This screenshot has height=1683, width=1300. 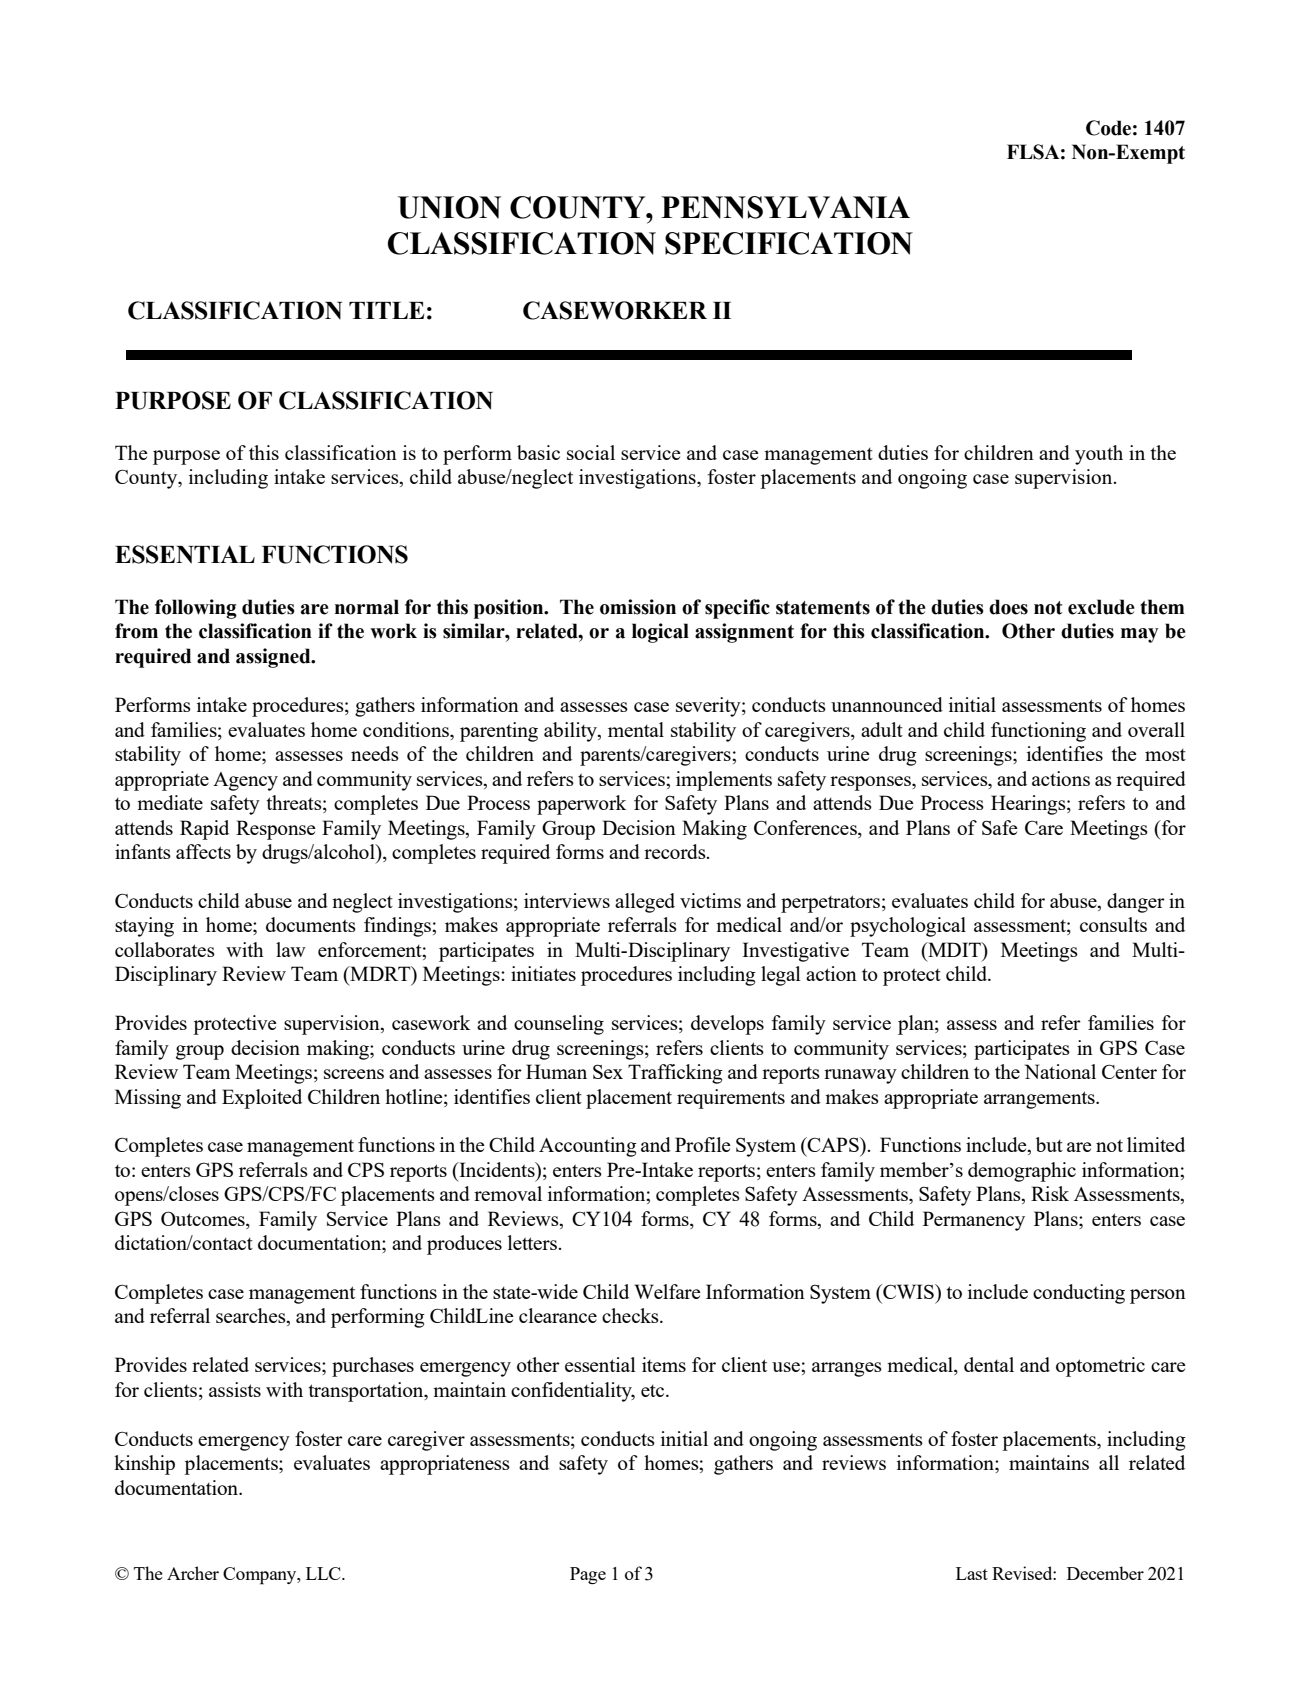 I want to click on youth, so click(x=1099, y=455).
